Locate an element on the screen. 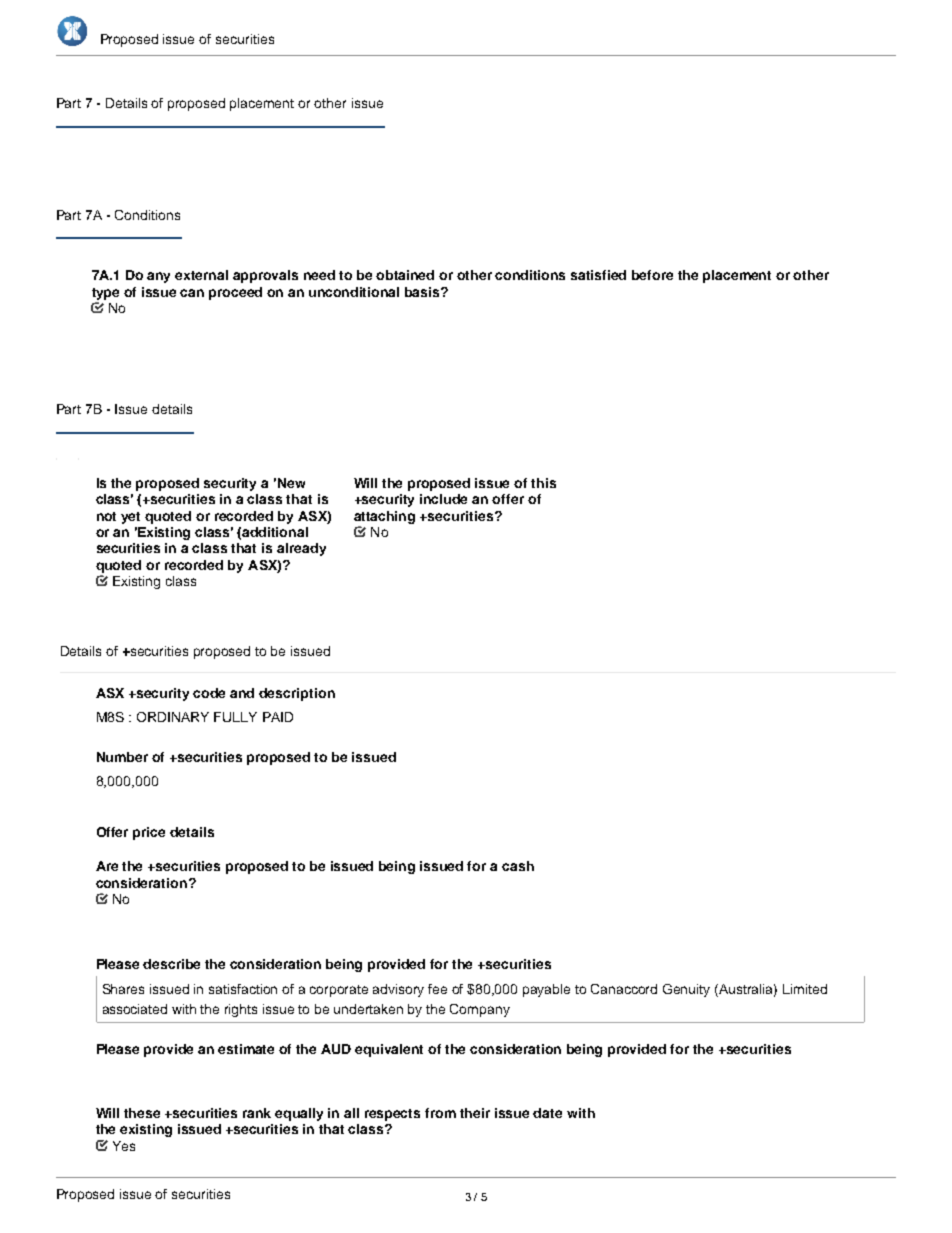 The height and width of the screenshot is (1233, 952). basis is located at coordinates (423, 292).
